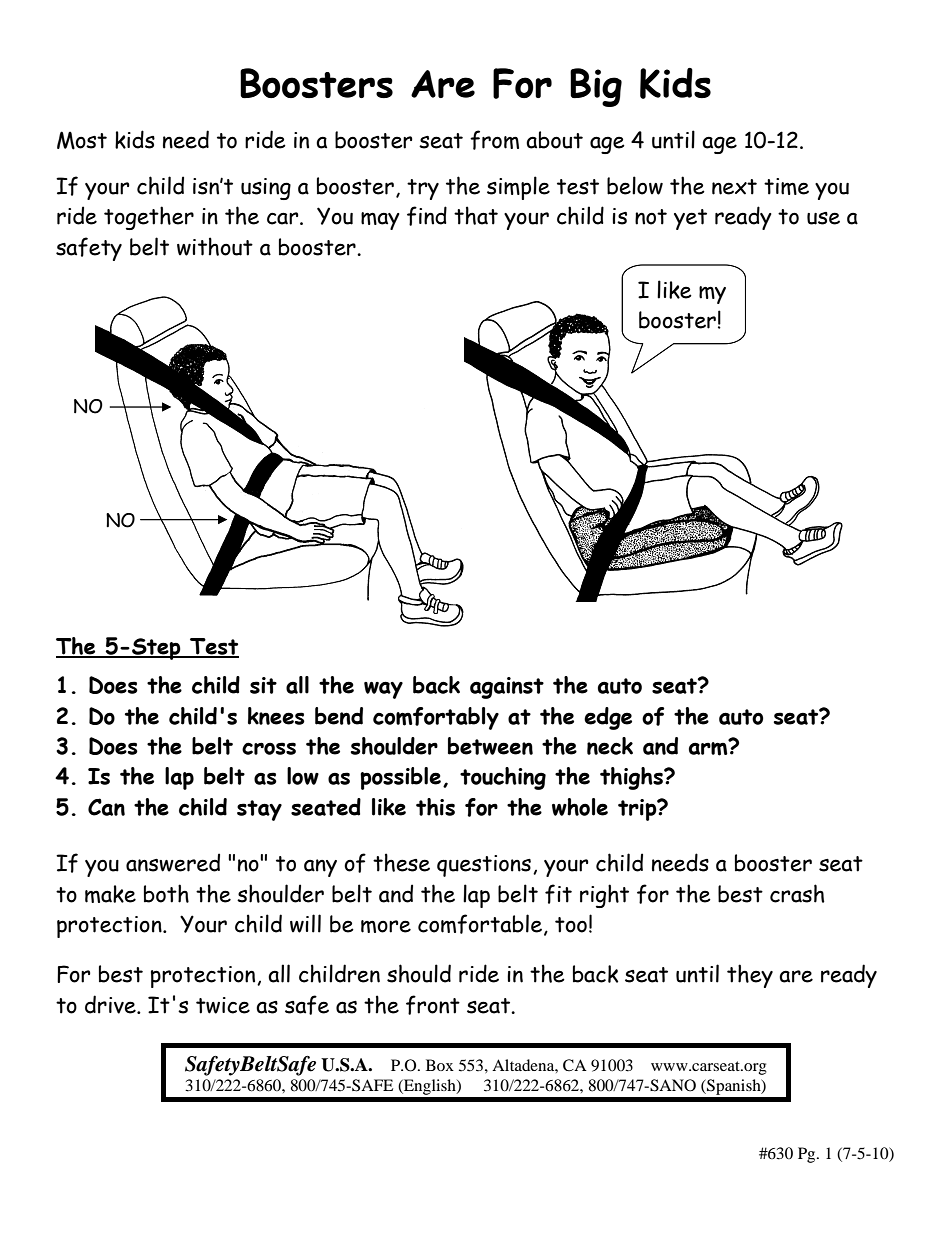 This screenshot has width=952, height=1233. I want to click on may, so click(380, 221).
